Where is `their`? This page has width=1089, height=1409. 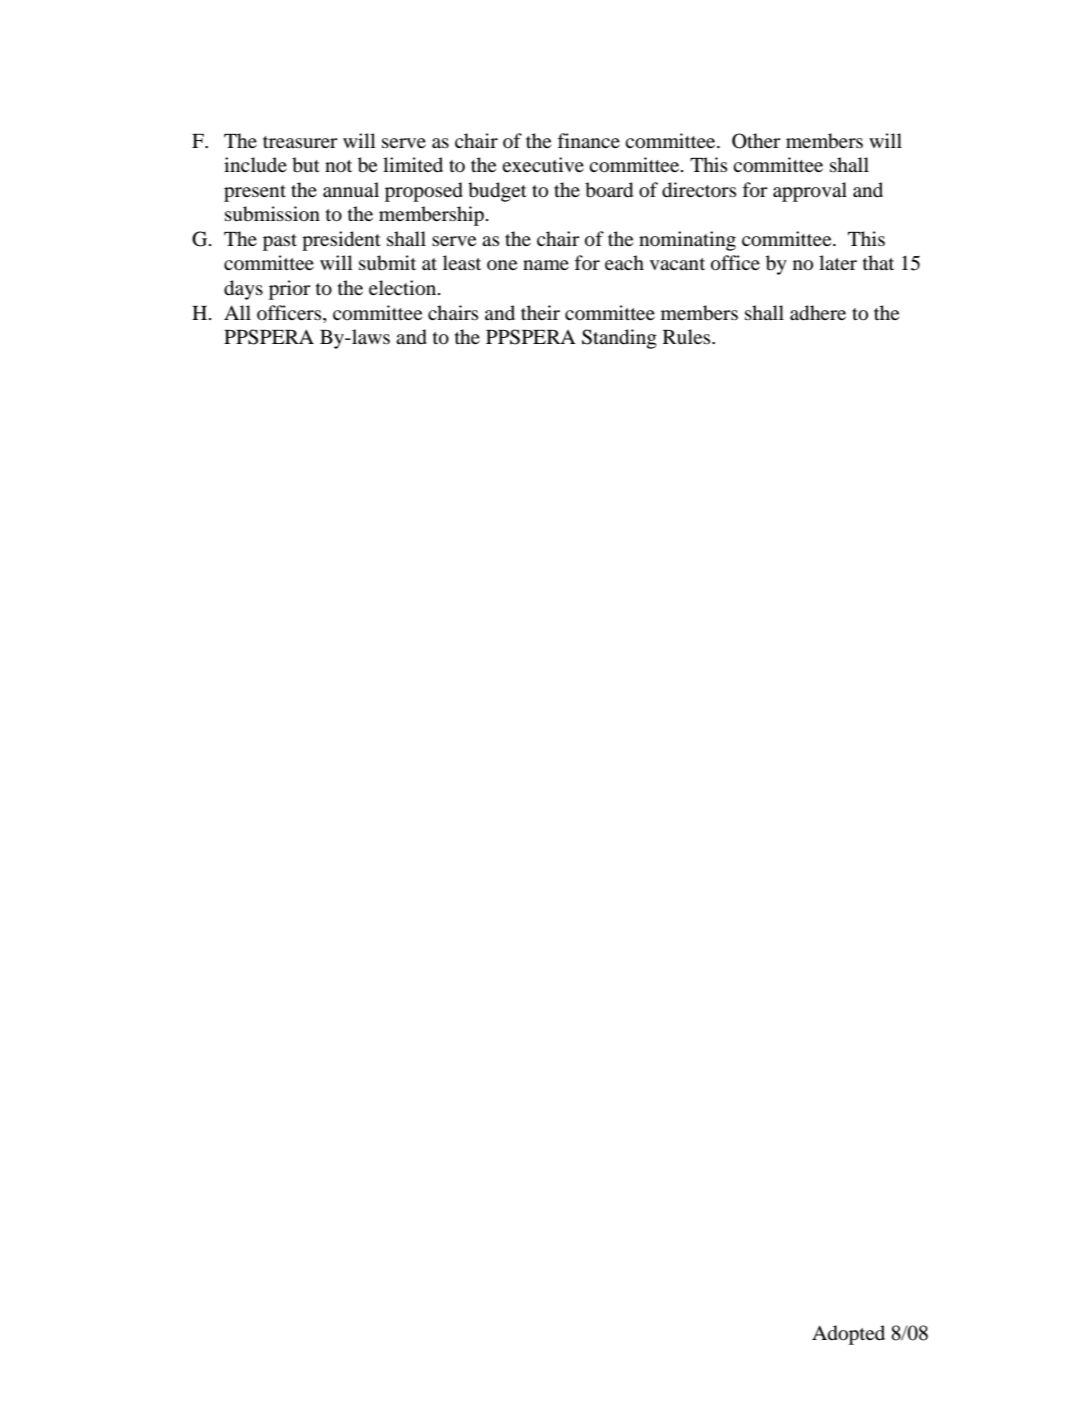
their is located at coordinates (540, 312).
